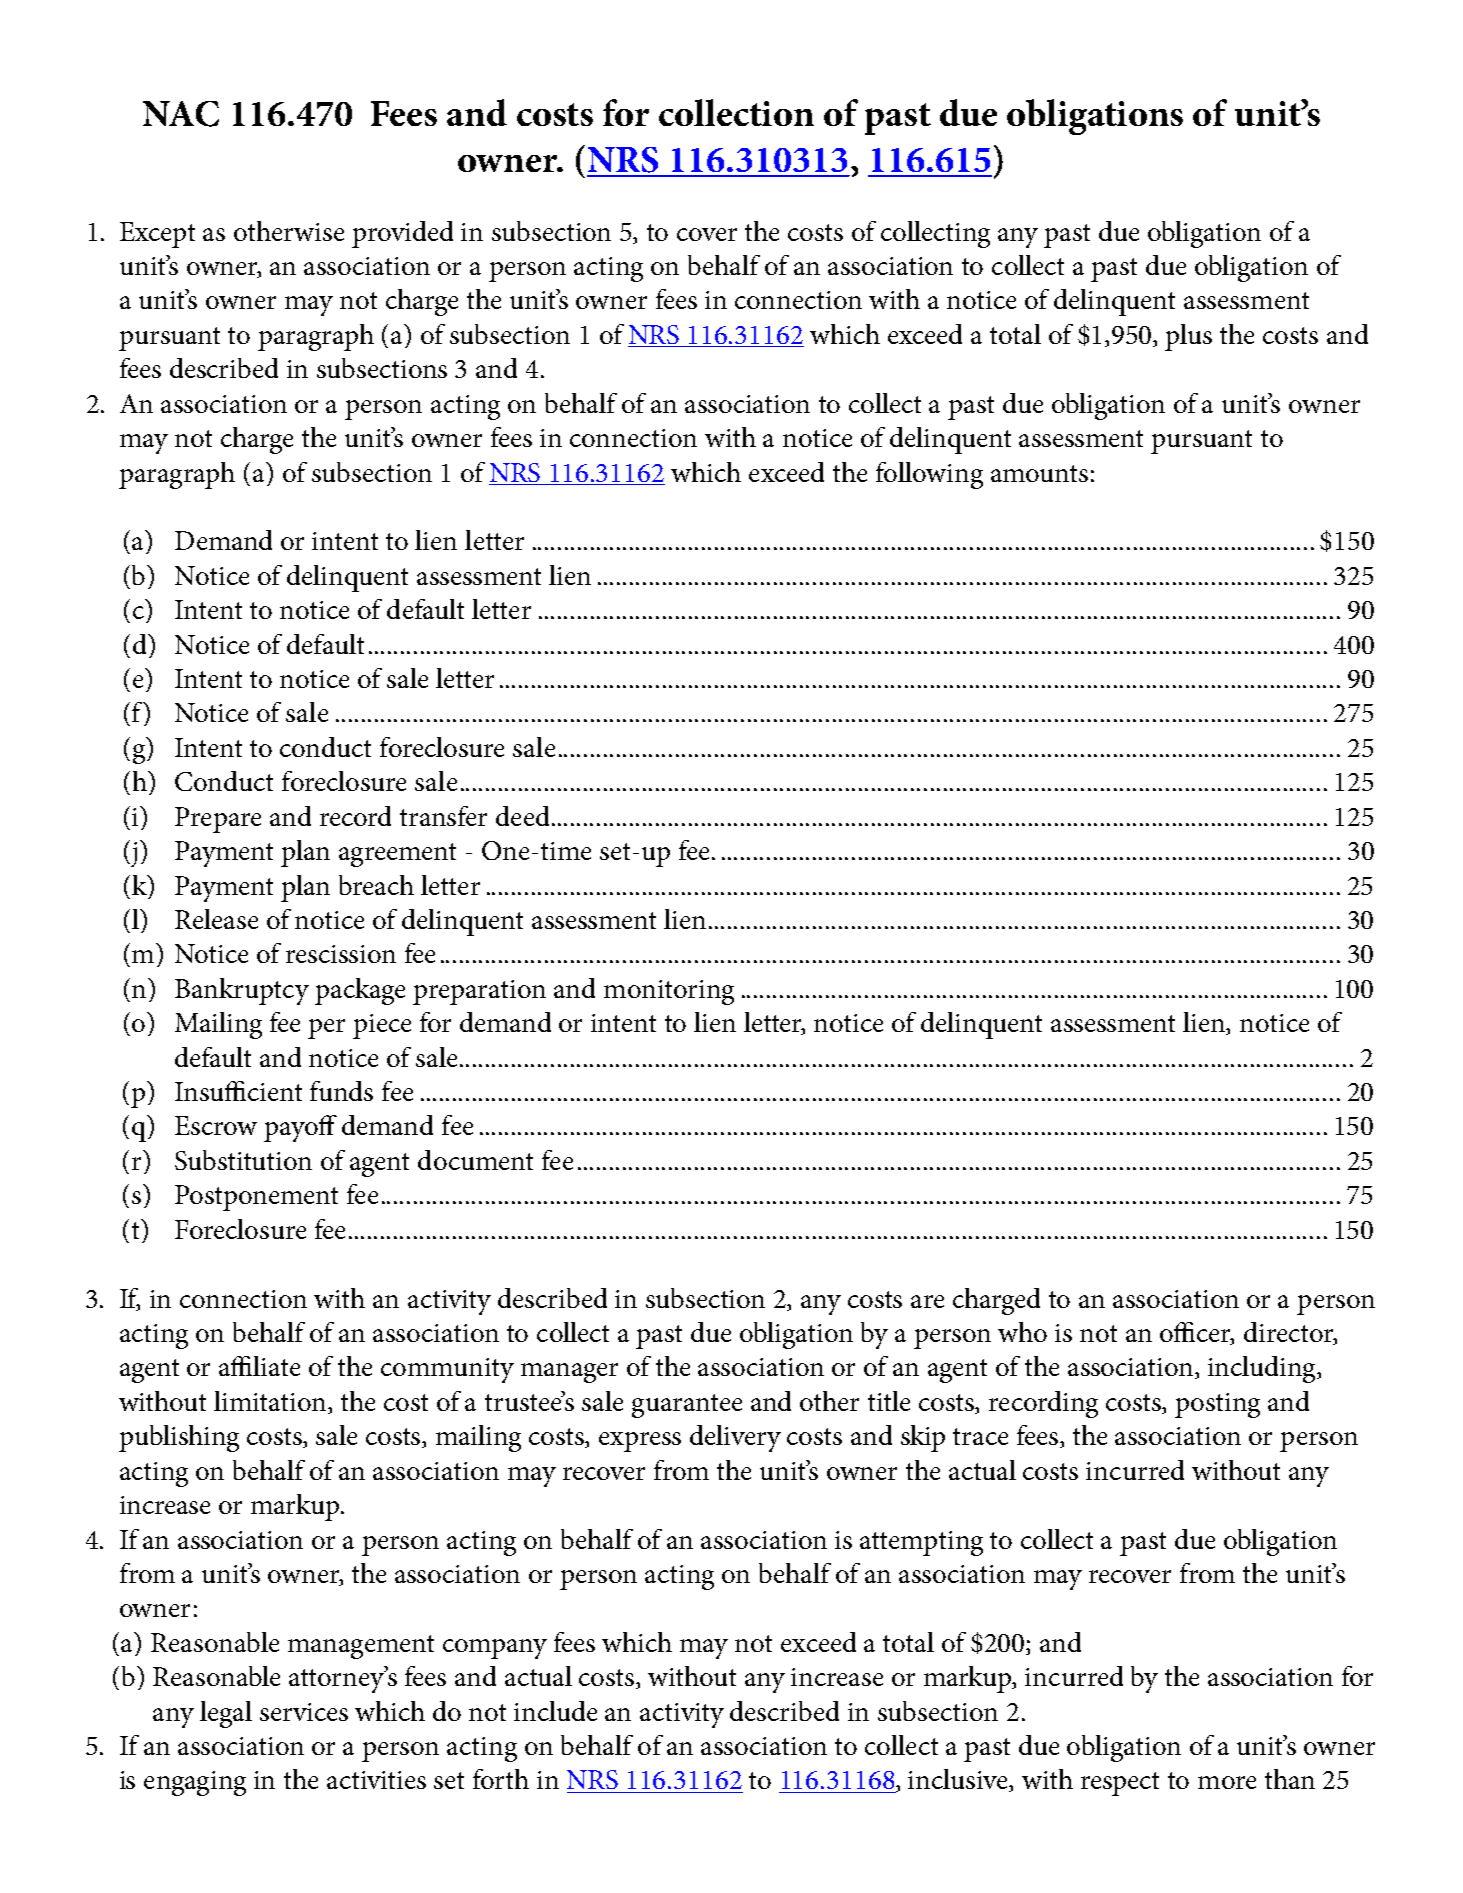 The image size is (1463, 1893). Describe the element at coordinates (1188, 337) in the screenshot. I see `plus` at that location.
